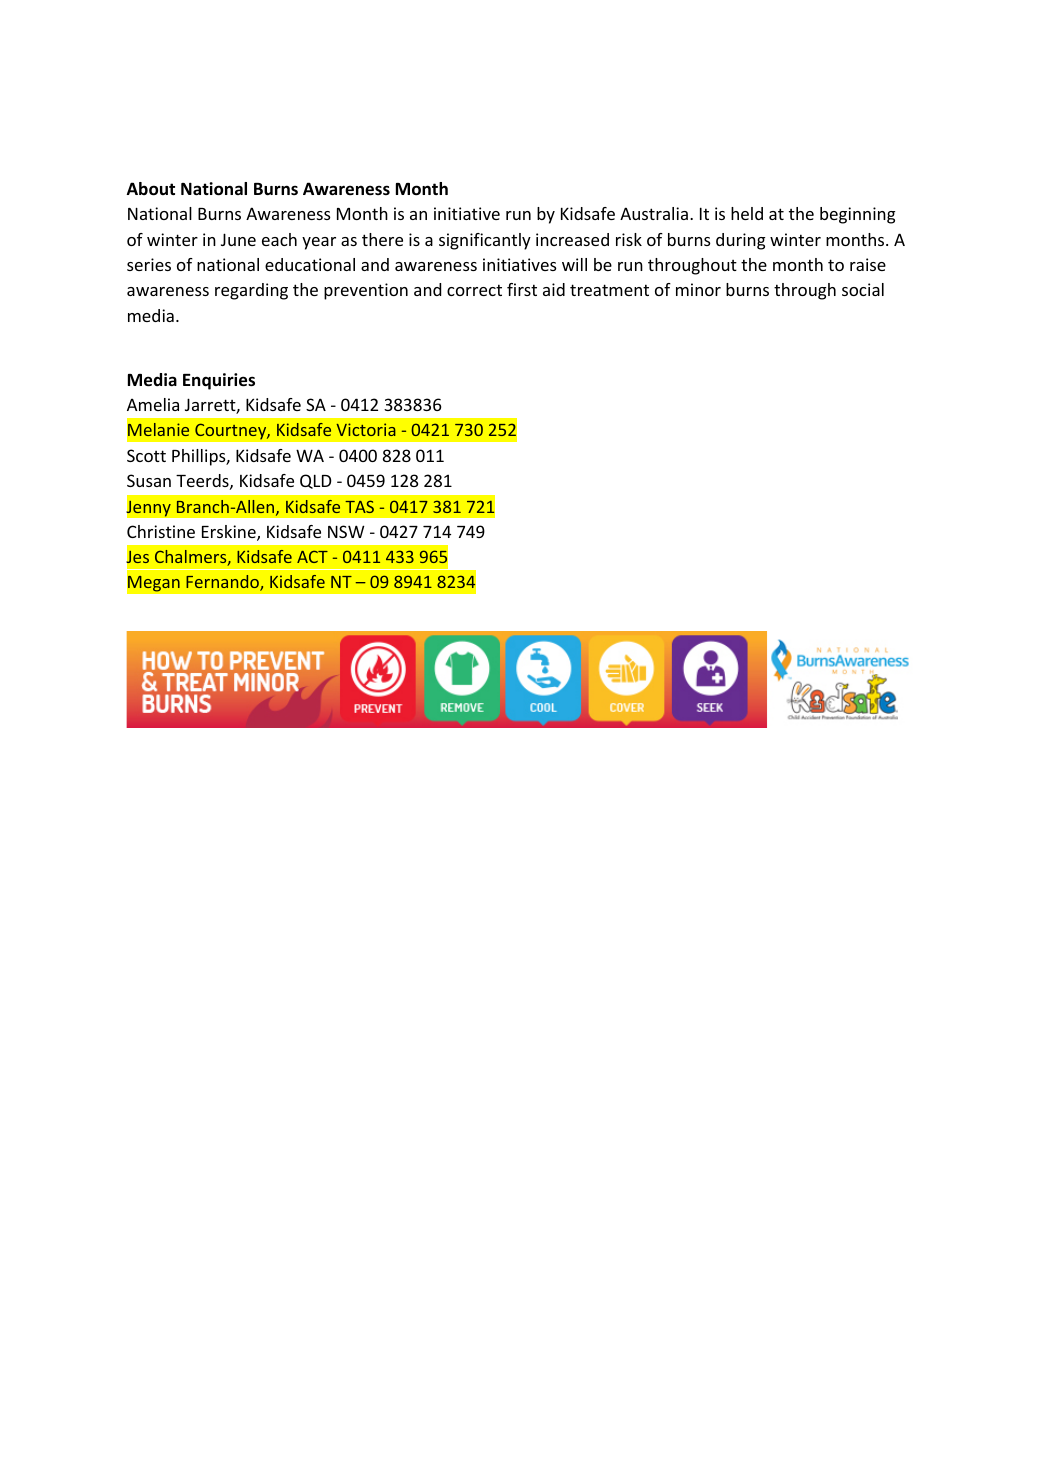 The width and height of the screenshot is (1038, 1469). What do you see at coordinates (316, 481) in the screenshot?
I see `QLD` at bounding box center [316, 481].
